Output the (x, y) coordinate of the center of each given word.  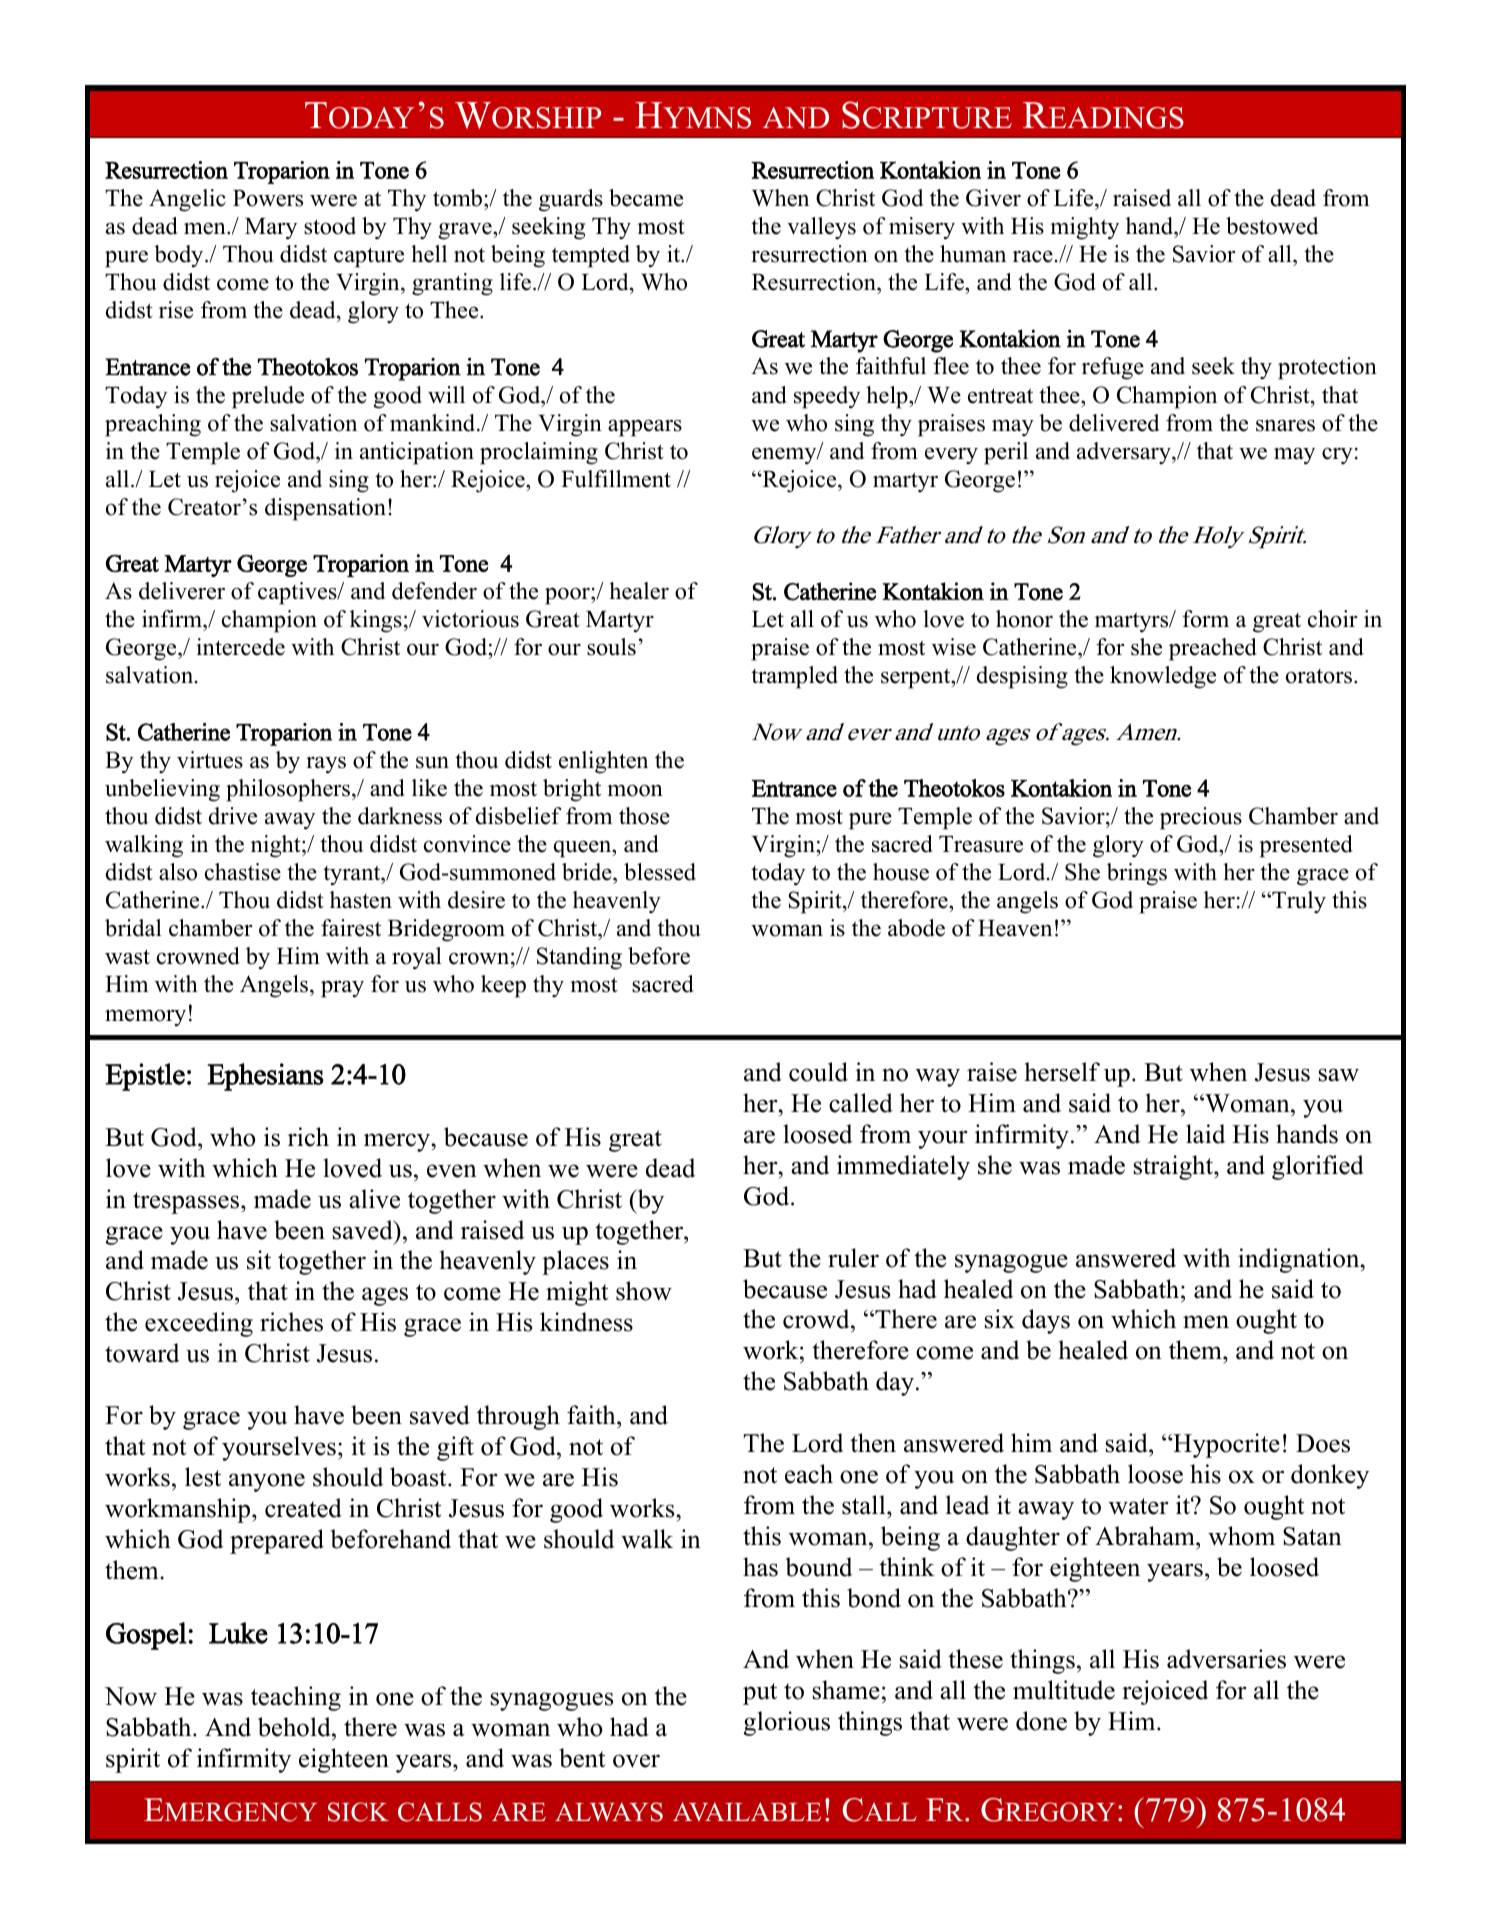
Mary (271, 229)
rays (326, 765)
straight (1174, 1167)
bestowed (1272, 226)
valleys (821, 228)
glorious (787, 1723)
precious (1201, 818)
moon (635, 790)
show (644, 1291)
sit (259, 1260)
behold (295, 1727)
